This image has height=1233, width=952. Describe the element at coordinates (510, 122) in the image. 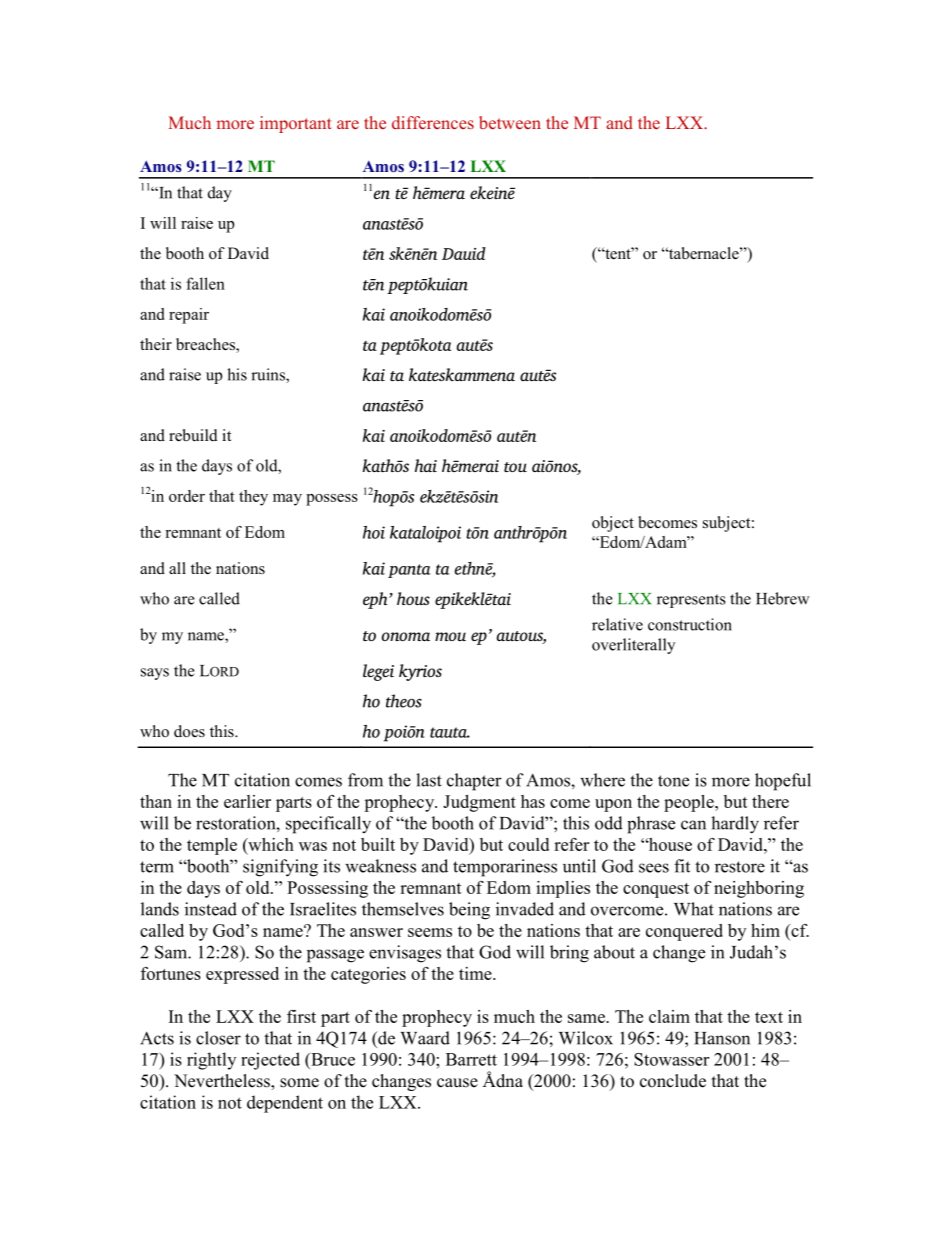

I see `between` at that location.
